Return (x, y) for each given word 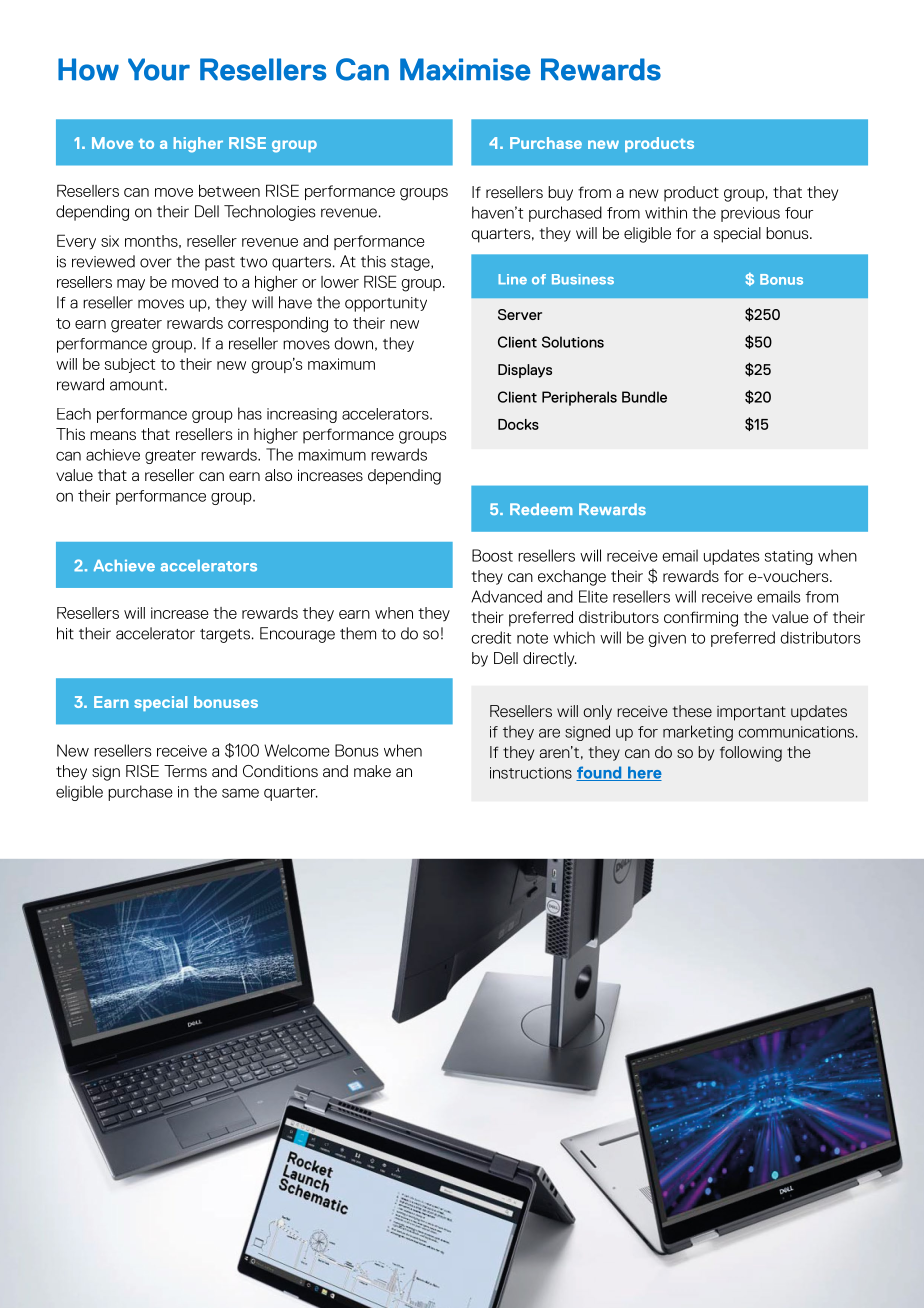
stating (789, 557)
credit (491, 637)
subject (130, 365)
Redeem (541, 509)
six (110, 241)
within (666, 212)
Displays (525, 371)
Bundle (644, 397)
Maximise (465, 69)
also (278, 475)
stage (411, 264)
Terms (185, 771)
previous (750, 214)
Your (159, 69)
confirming (701, 619)
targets (225, 636)
